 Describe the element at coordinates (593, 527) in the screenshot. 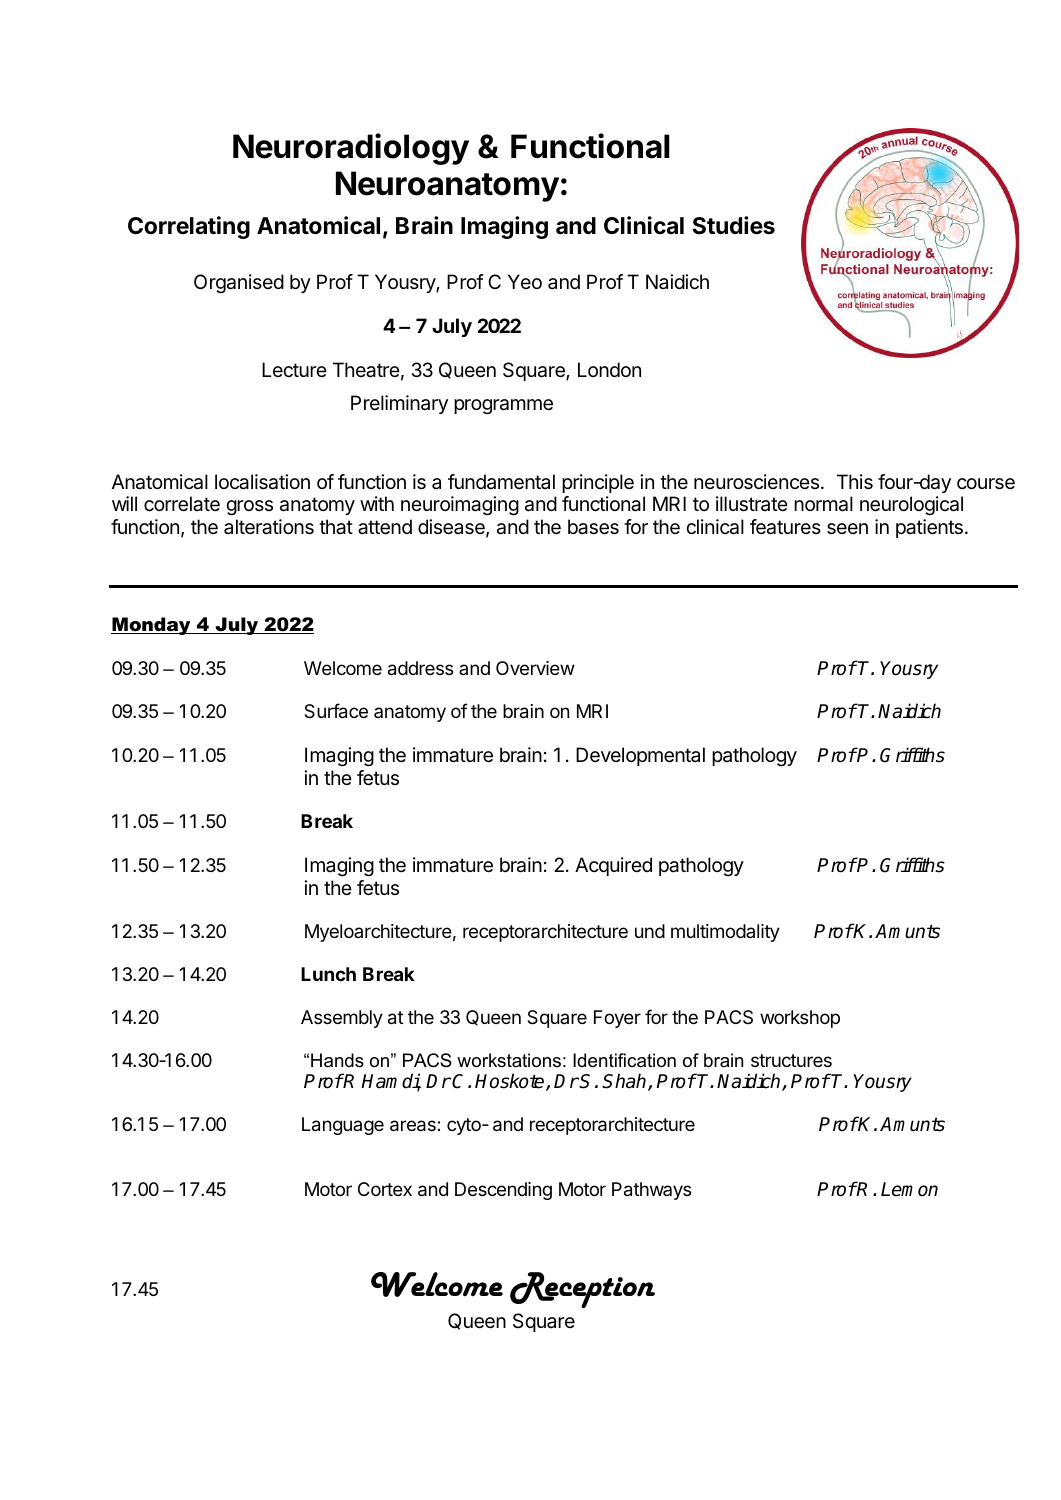

I see `bases` at that location.
